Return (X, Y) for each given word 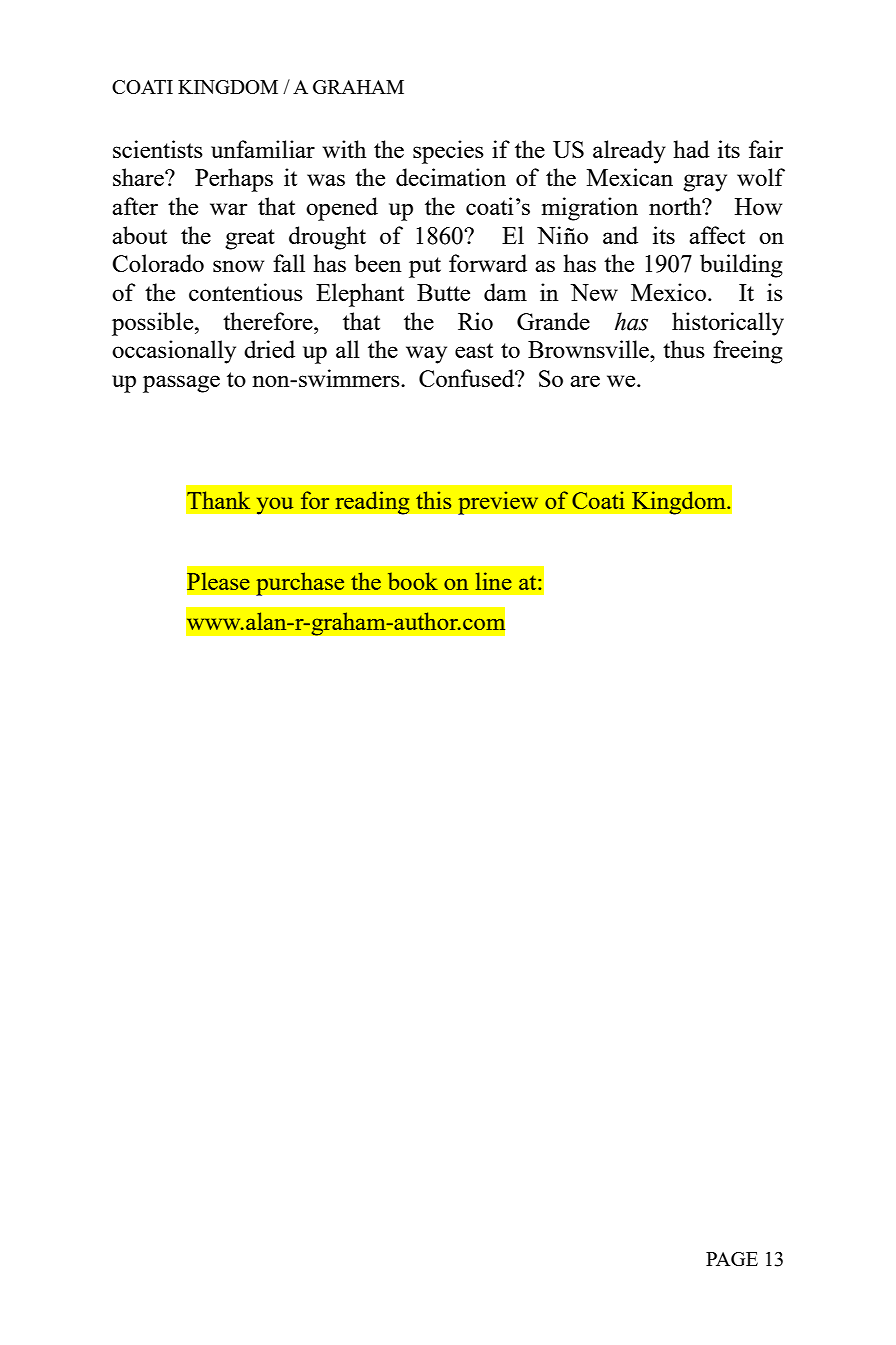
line (494, 581)
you (275, 506)
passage (181, 384)
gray (705, 183)
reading (372, 503)
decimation (451, 177)
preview (498, 503)
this (433, 500)
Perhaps (234, 180)
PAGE (732, 1259)
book (413, 581)
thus (684, 349)
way (426, 355)
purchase (300, 584)
